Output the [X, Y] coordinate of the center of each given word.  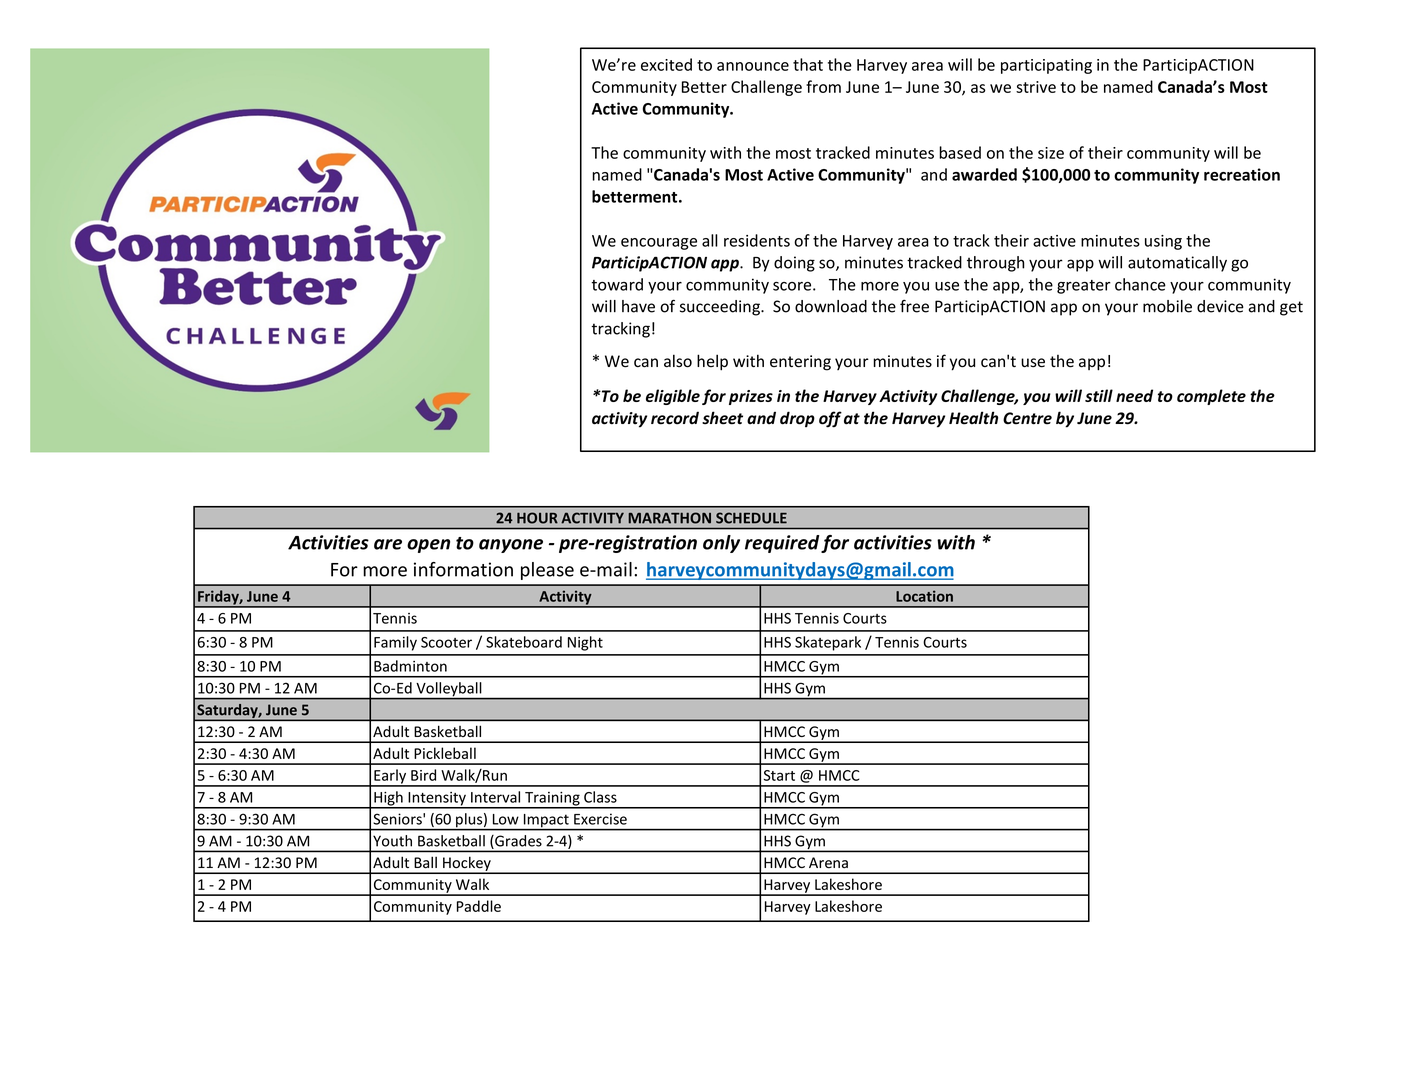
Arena [828, 863]
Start [779, 775]
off [830, 419]
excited [666, 64]
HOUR [537, 518]
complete [1211, 397]
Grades [517, 842]
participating [1046, 66]
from [823, 86]
